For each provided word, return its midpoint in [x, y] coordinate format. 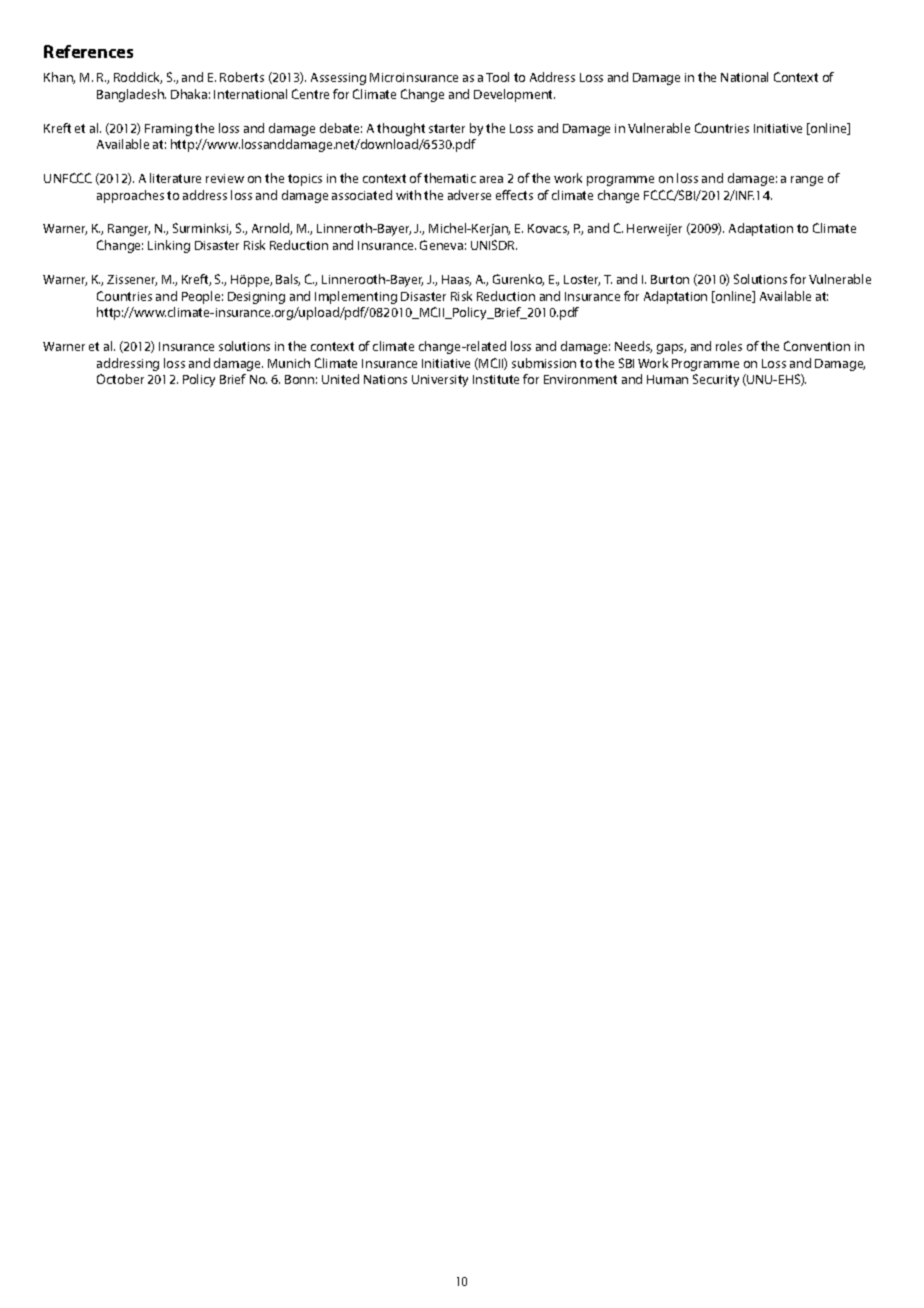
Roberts [242, 77]
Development [514, 95]
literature [175, 178]
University [440, 381]
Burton [670, 279]
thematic [450, 178]
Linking [169, 246]
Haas [456, 280]
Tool [497, 77]
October [120, 379]
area [491, 179]
